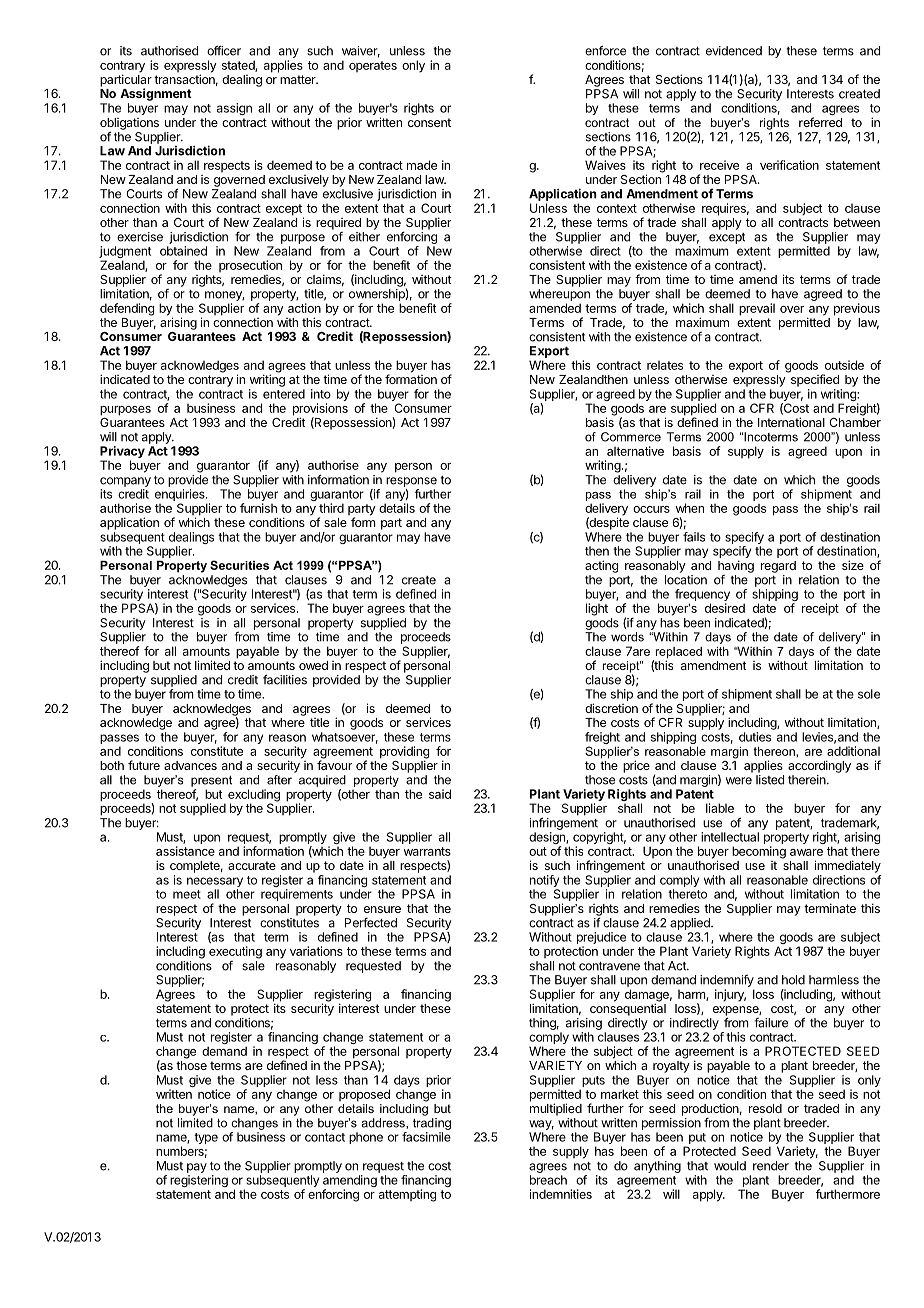 Image resolution: width=924 pixels, height=1308 pixels. What do you see at coordinates (597, 609) in the screenshot?
I see `light` at bounding box center [597, 609].
